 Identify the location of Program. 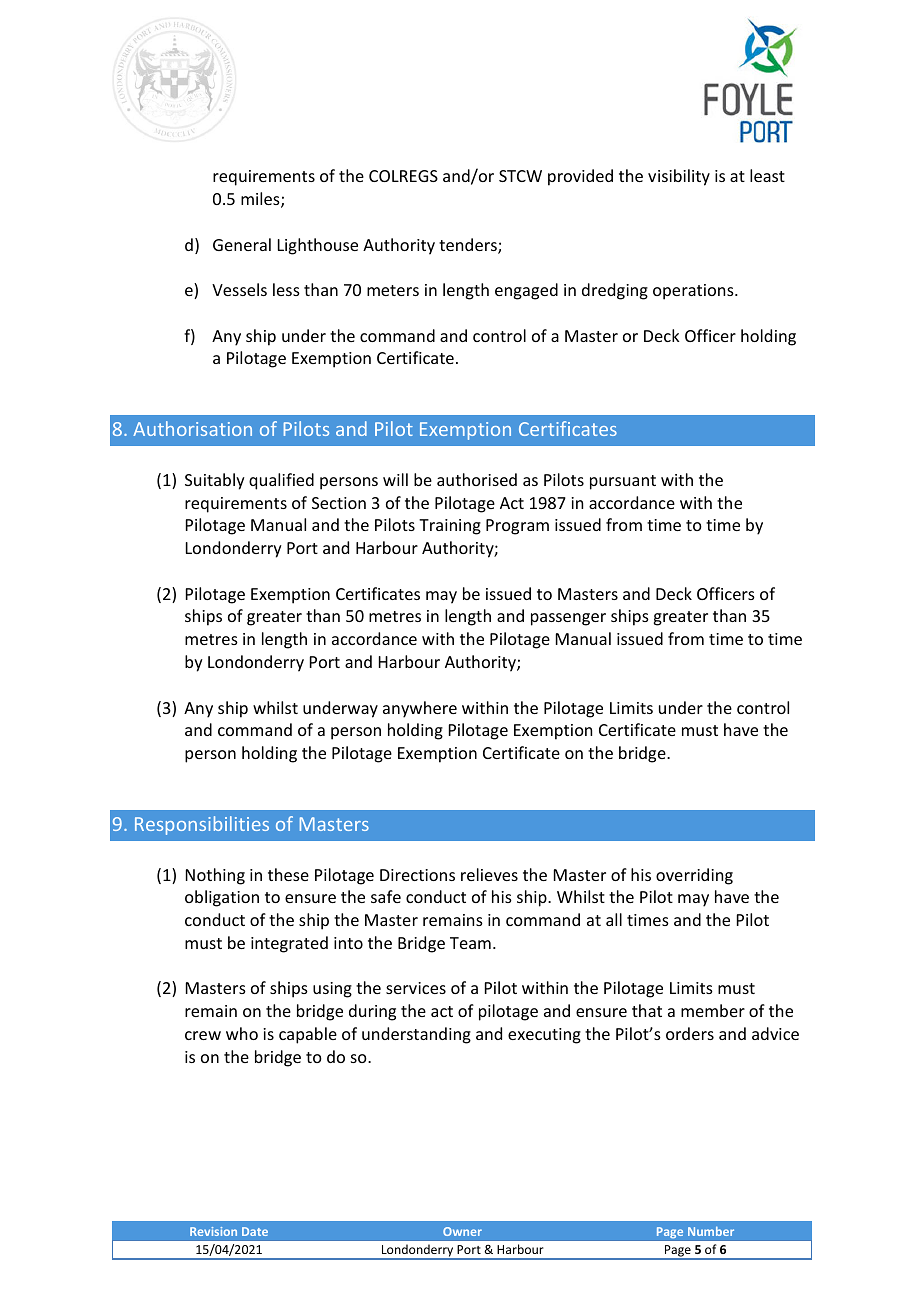
(517, 527).
